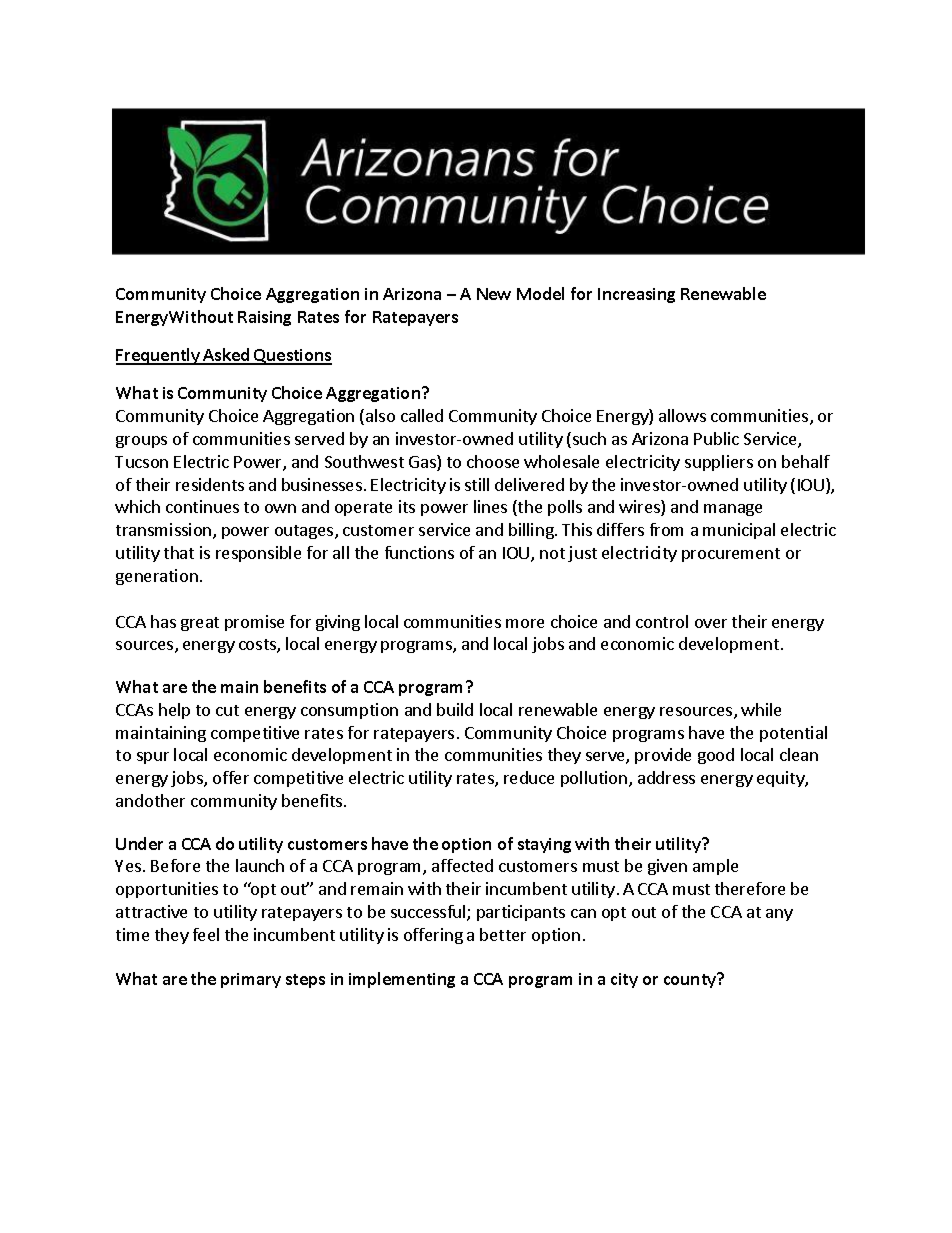  Describe the element at coordinates (716, 756) in the screenshot. I see `good` at that location.
